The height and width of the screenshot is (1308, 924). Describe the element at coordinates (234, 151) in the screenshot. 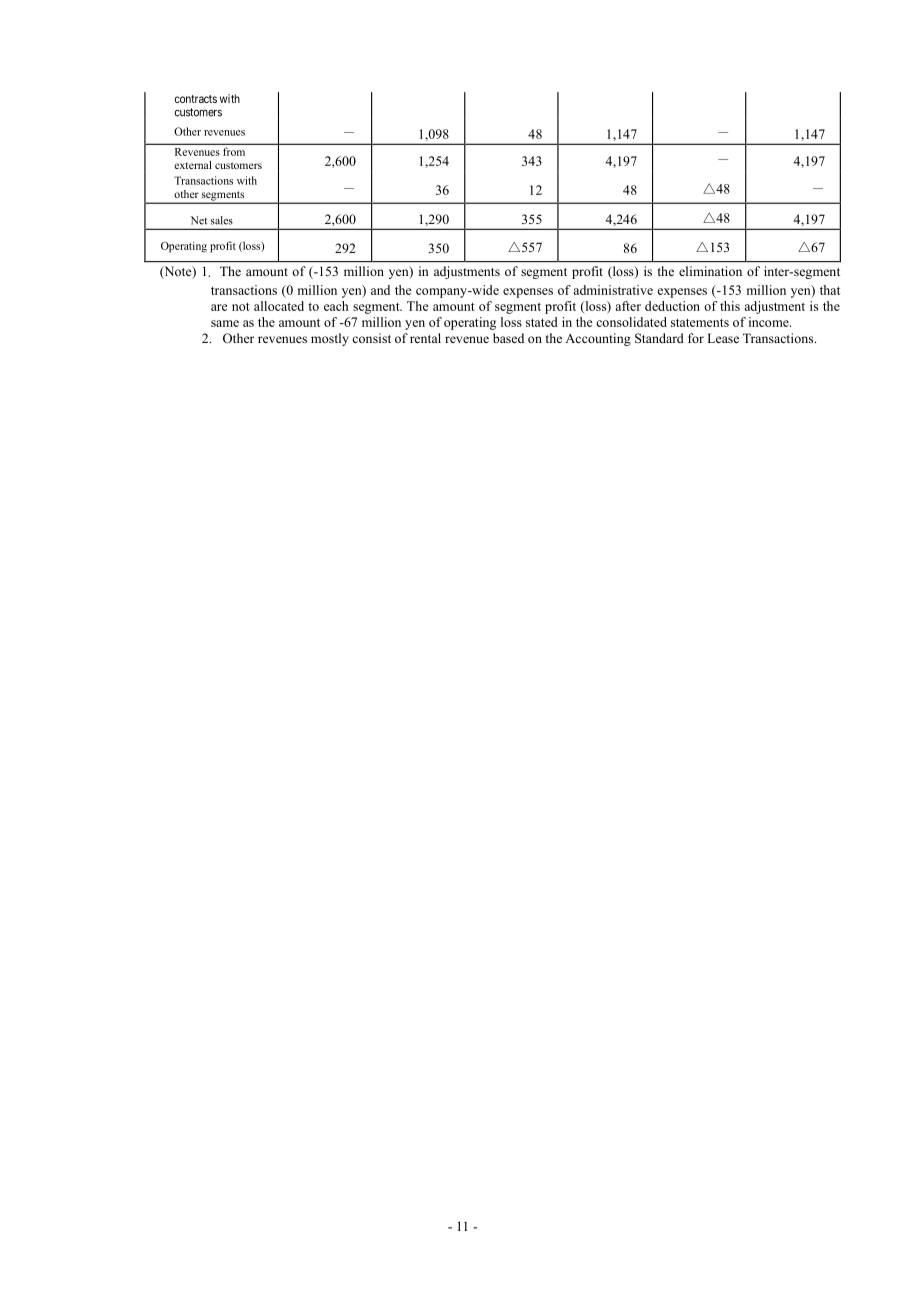

I see `from` at that location.
